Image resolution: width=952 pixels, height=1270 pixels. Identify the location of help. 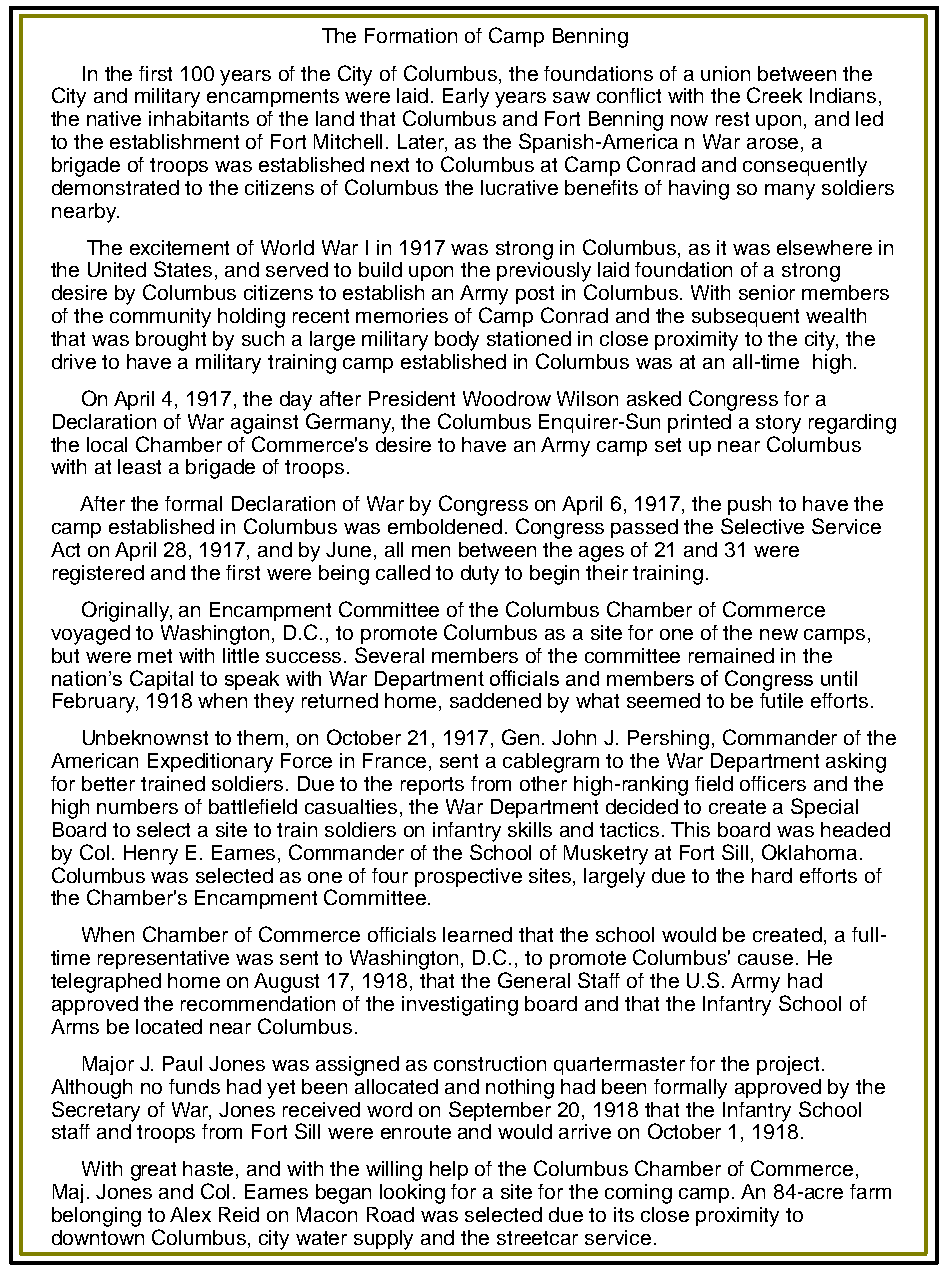
(449, 1170).
